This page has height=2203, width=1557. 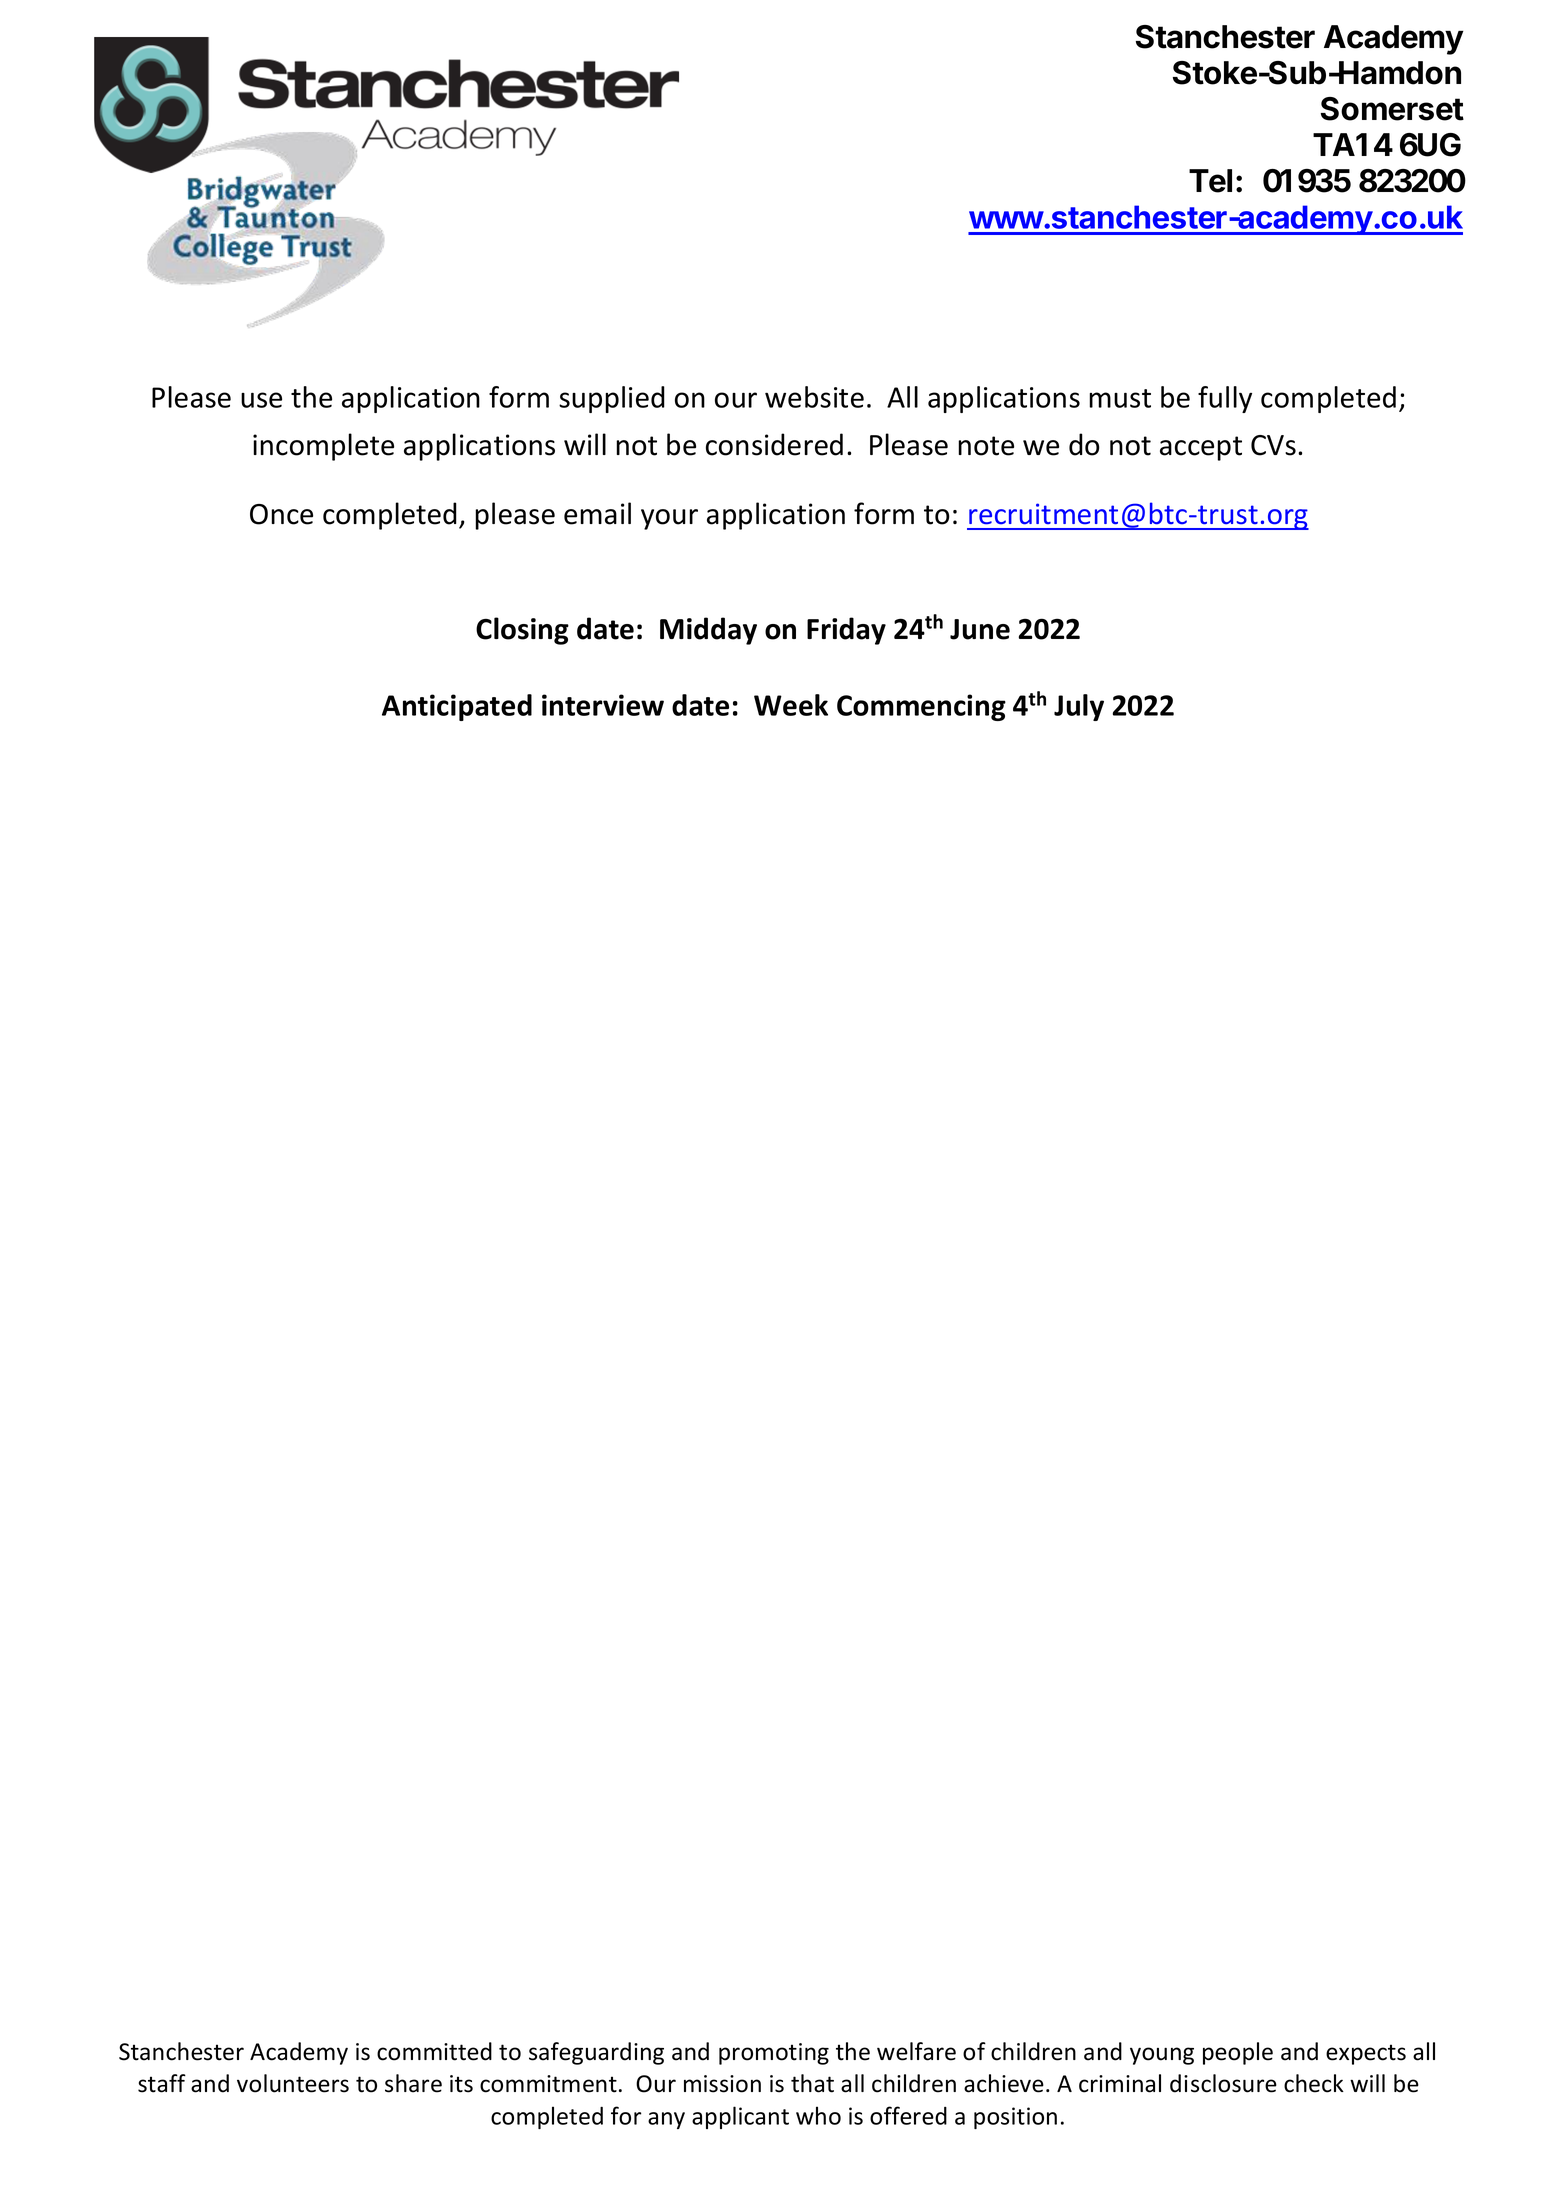 I want to click on Tel, so click(x=1210, y=181).
